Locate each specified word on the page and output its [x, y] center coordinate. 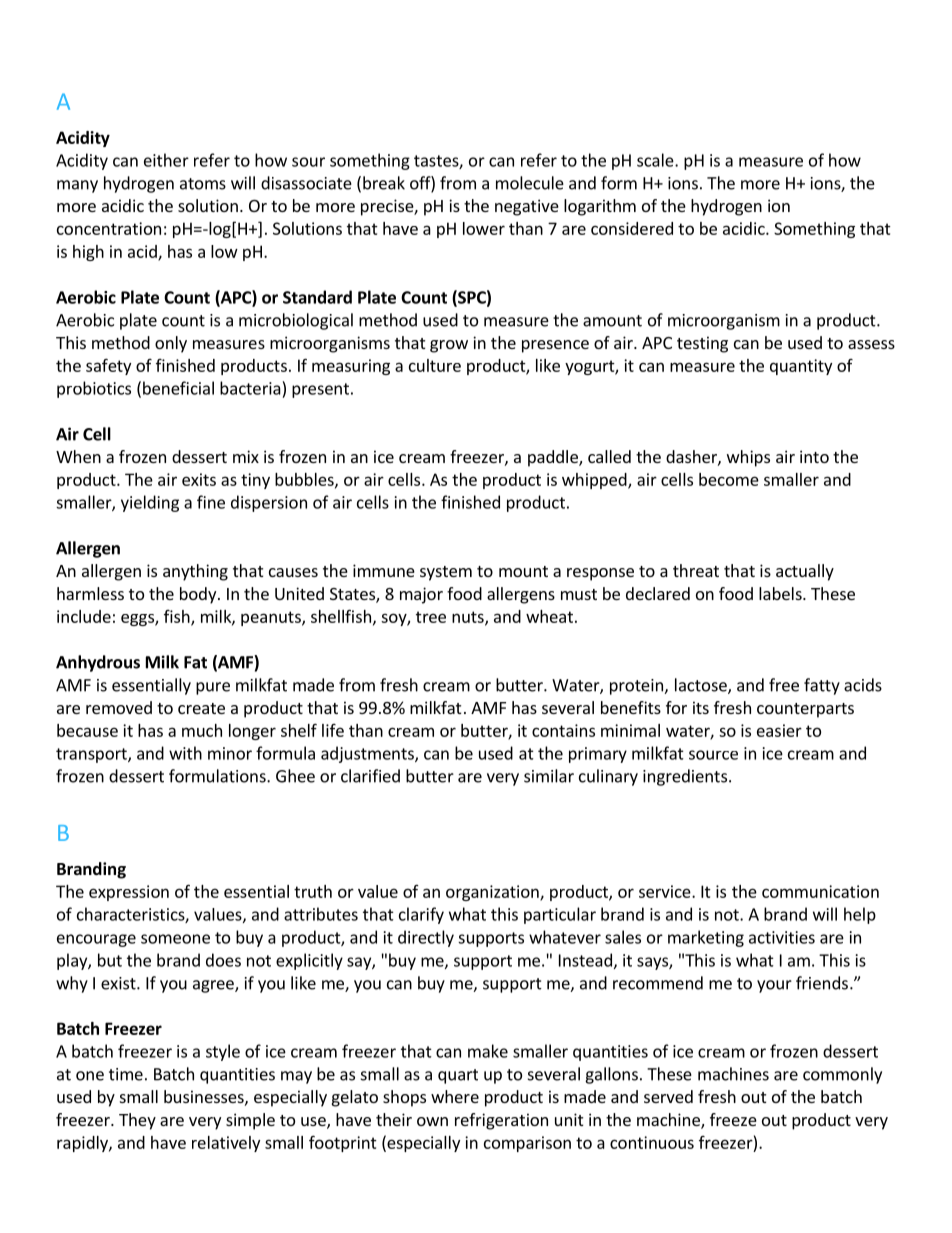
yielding [150, 503]
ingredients [685, 777]
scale [656, 160]
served [668, 1096]
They [137, 1121]
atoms [203, 184]
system [446, 573]
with [185, 753]
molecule [530, 183]
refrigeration [501, 1121]
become [729, 479]
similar [549, 776]
